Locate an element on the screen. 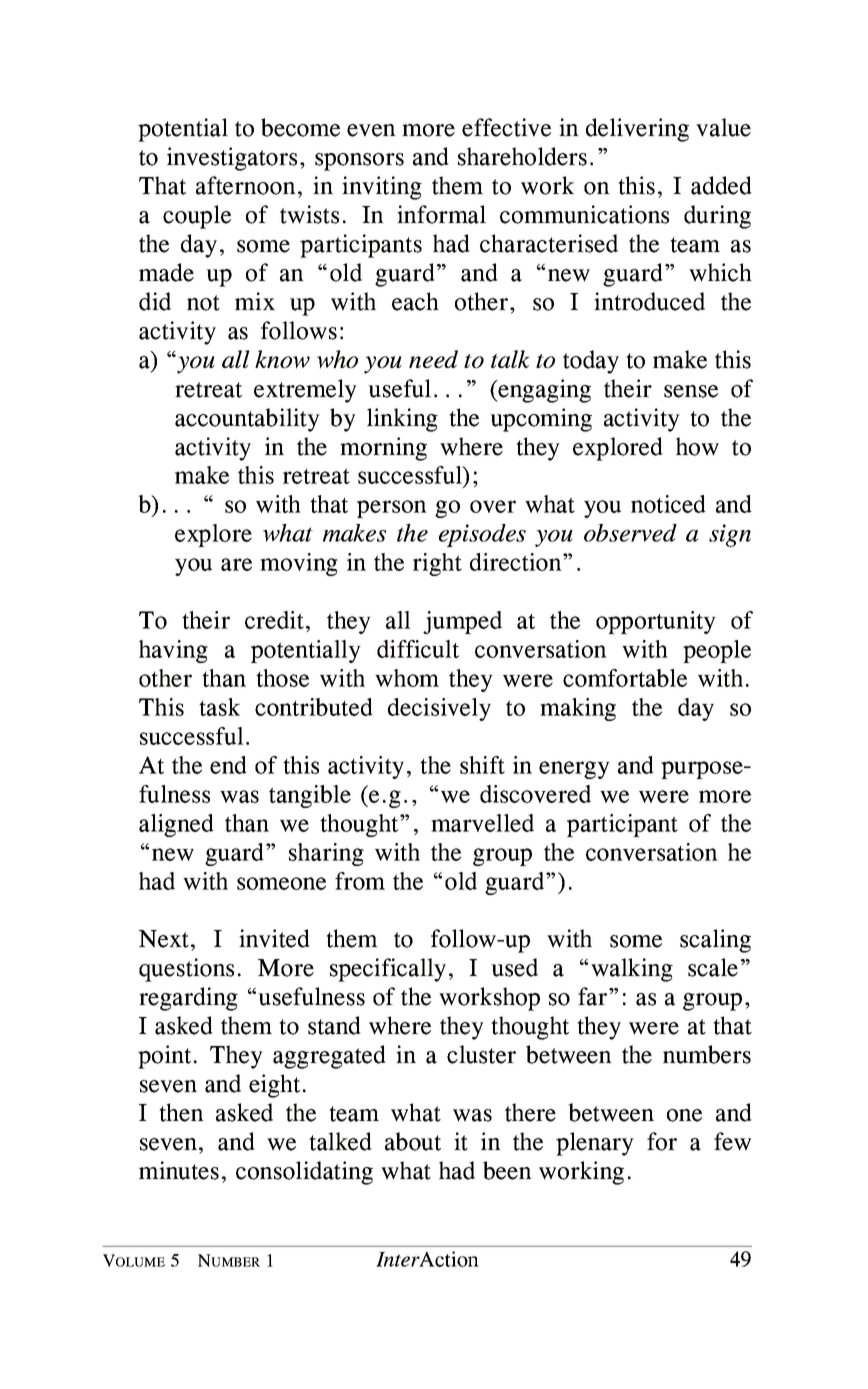 The image size is (868, 1389). plenary is located at coordinates (595, 1144).
